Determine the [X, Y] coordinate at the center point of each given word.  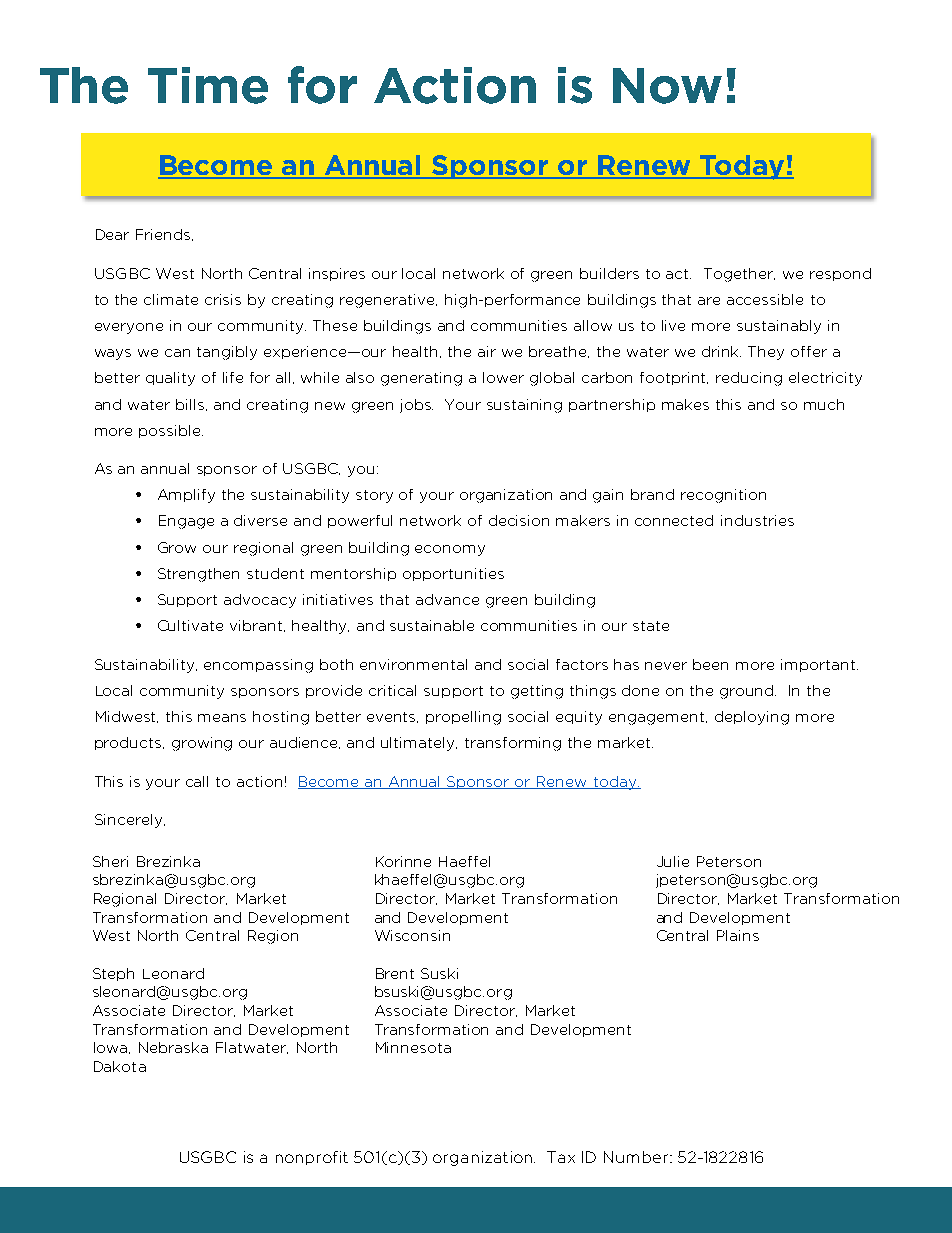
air [487, 351]
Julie [673, 861]
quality [170, 379]
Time [208, 85]
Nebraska [173, 1047]
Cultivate [190, 625]
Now [667, 86]
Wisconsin [412, 935]
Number [637, 1157]
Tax [561, 1157]
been [710, 664]
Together [739, 275]
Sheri [110, 861]
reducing [749, 379]
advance [447, 599]
